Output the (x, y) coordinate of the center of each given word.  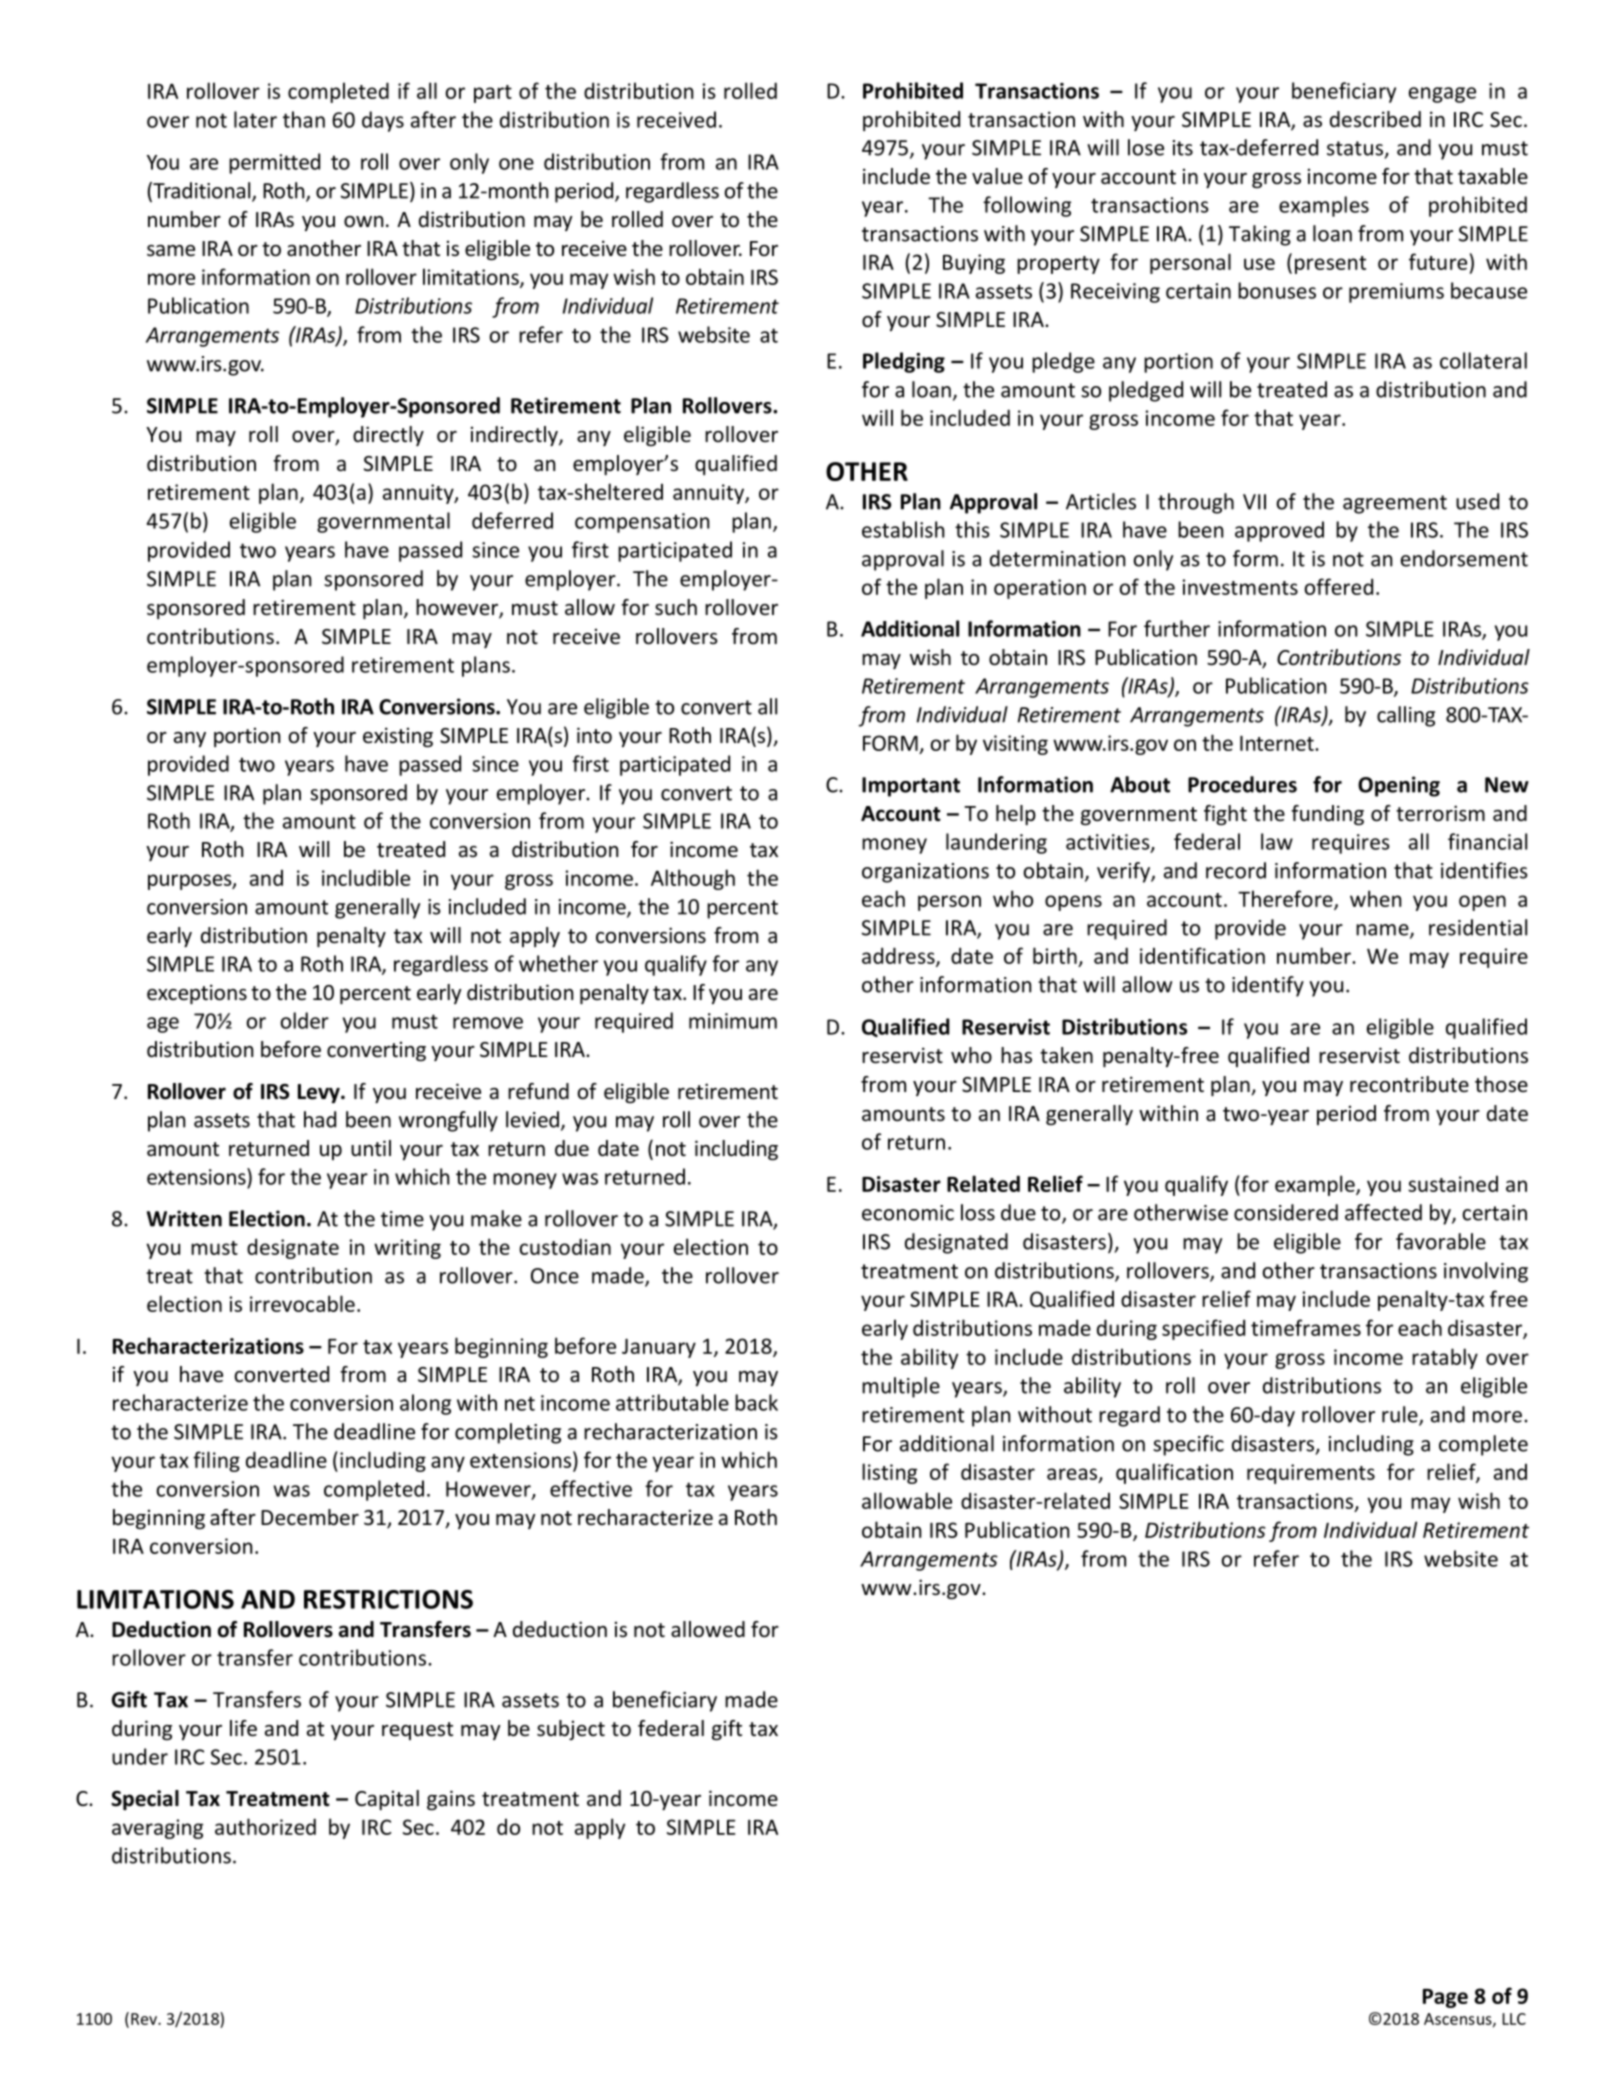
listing (889, 1473)
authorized (265, 1826)
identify (1268, 986)
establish (903, 529)
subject (571, 1730)
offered (1338, 586)
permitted (274, 163)
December (310, 1517)
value (997, 176)
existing (398, 737)
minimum (733, 1021)
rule (1401, 1415)
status (1356, 149)
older (304, 1020)
